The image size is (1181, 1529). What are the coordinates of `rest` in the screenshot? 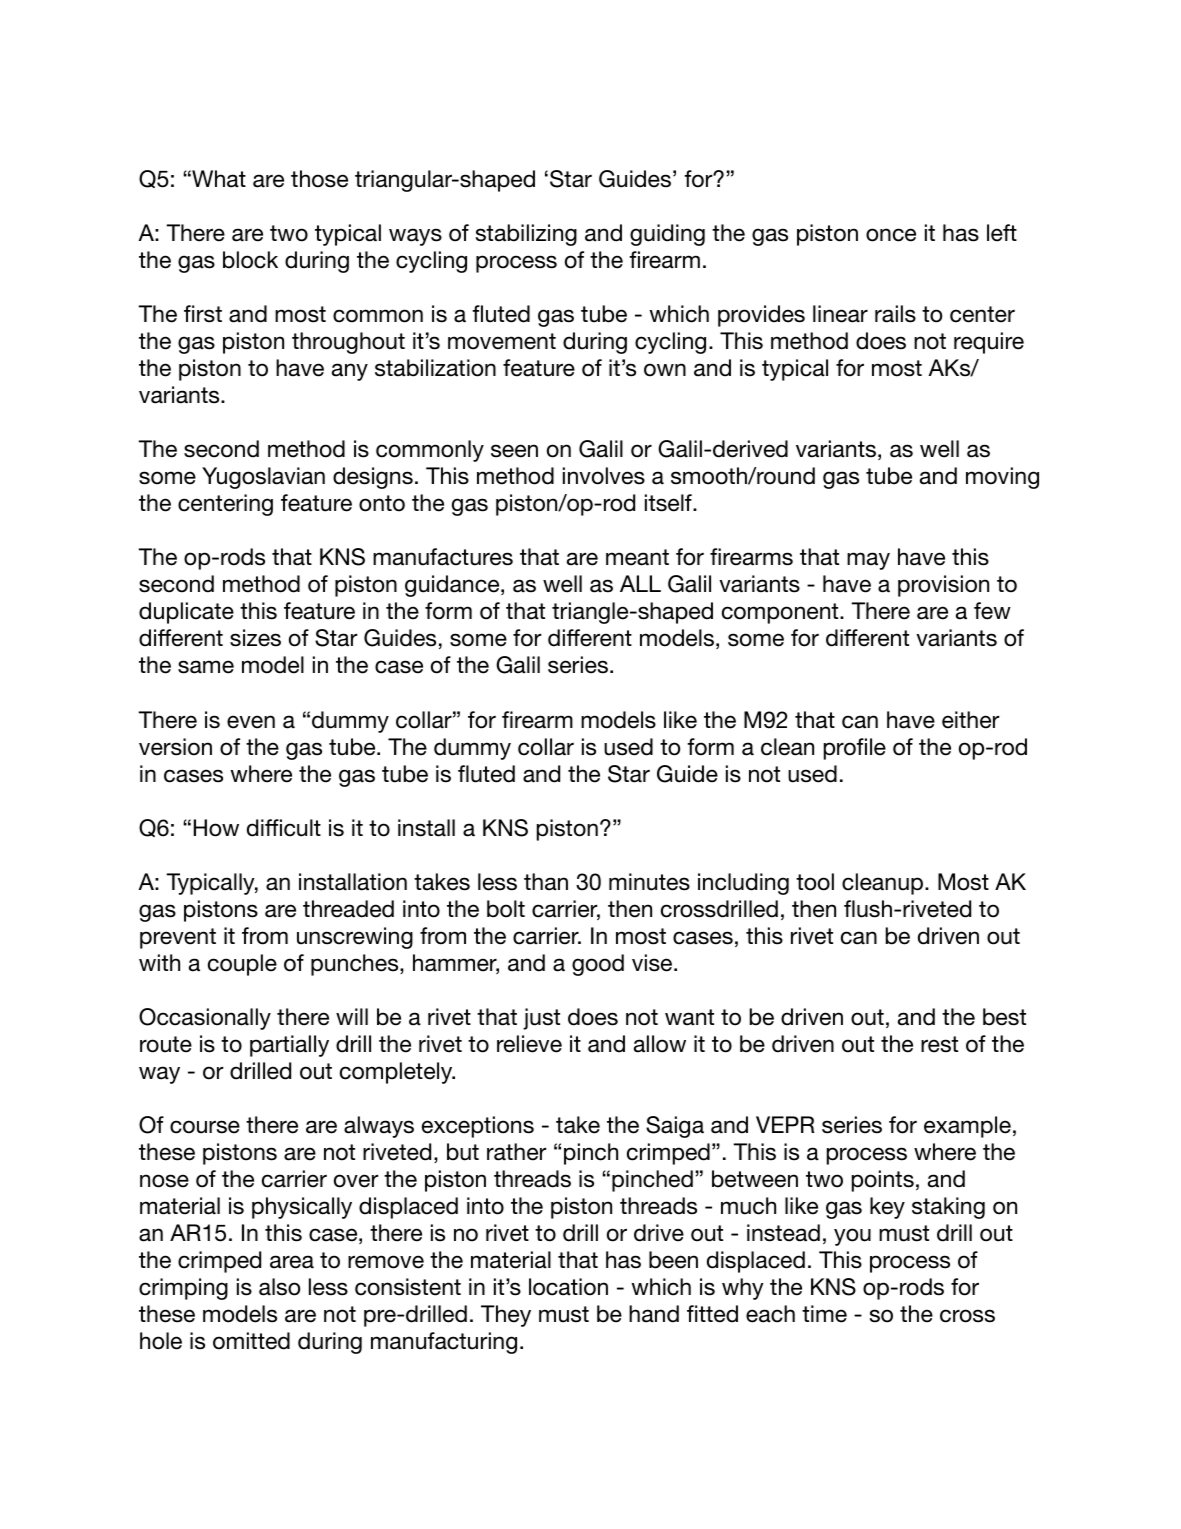 It's located at (939, 1044).
